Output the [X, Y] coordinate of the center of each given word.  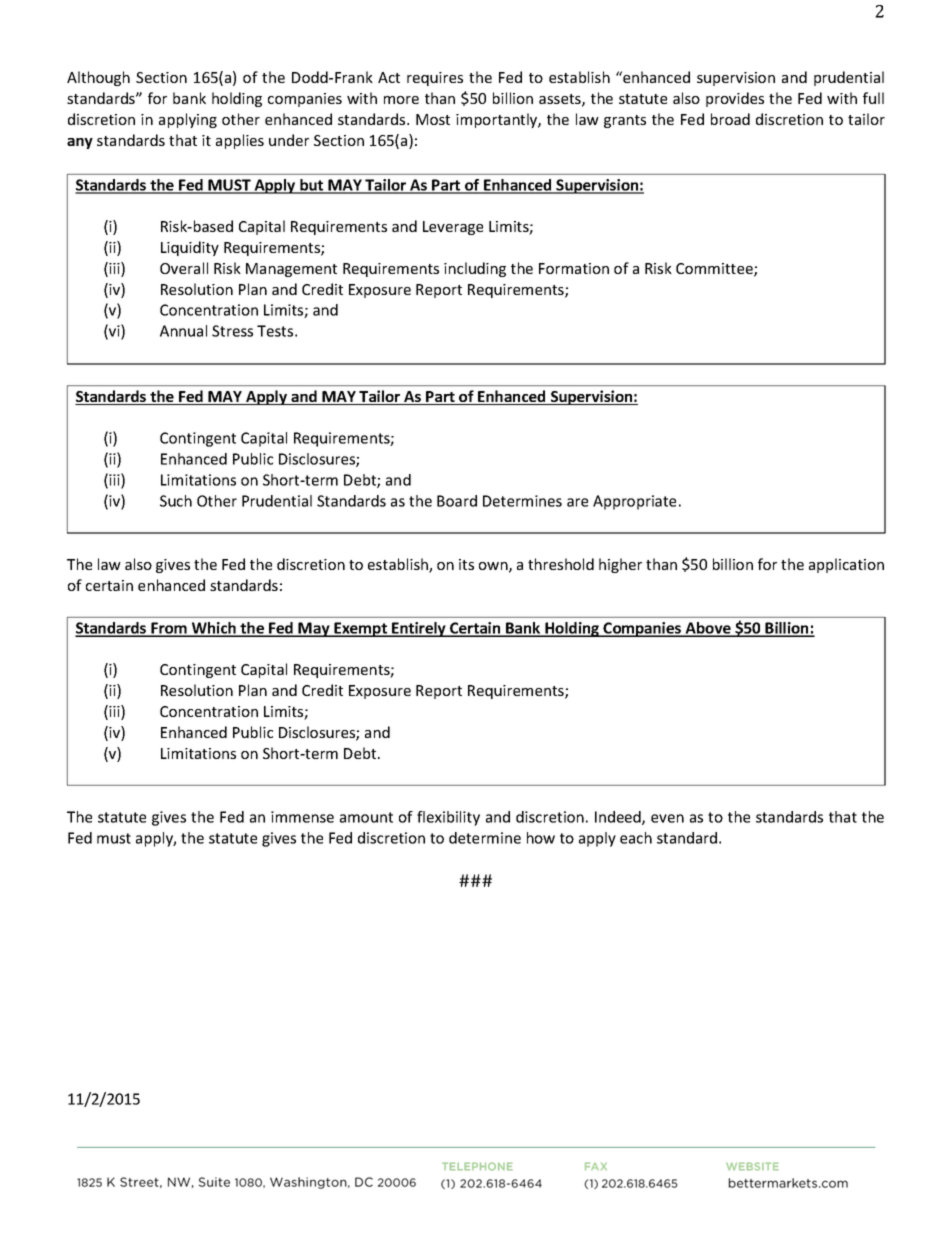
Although [98, 78]
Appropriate [634, 502]
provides [735, 99]
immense [302, 817]
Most [433, 119]
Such [176, 501]
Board [457, 501]
